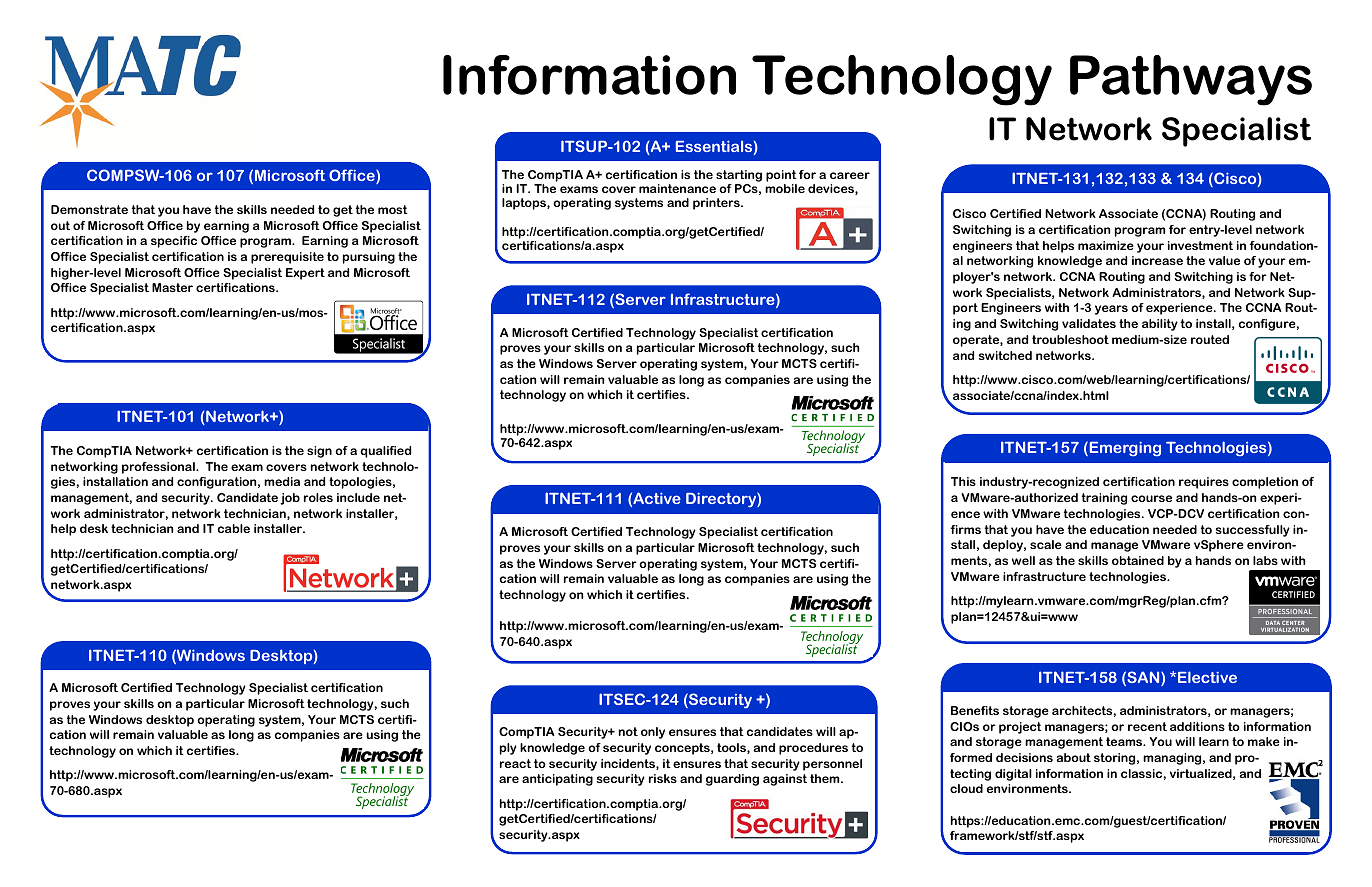  What do you see at coordinates (89, 209) in the screenshot?
I see `Demonstrate` at bounding box center [89, 209].
